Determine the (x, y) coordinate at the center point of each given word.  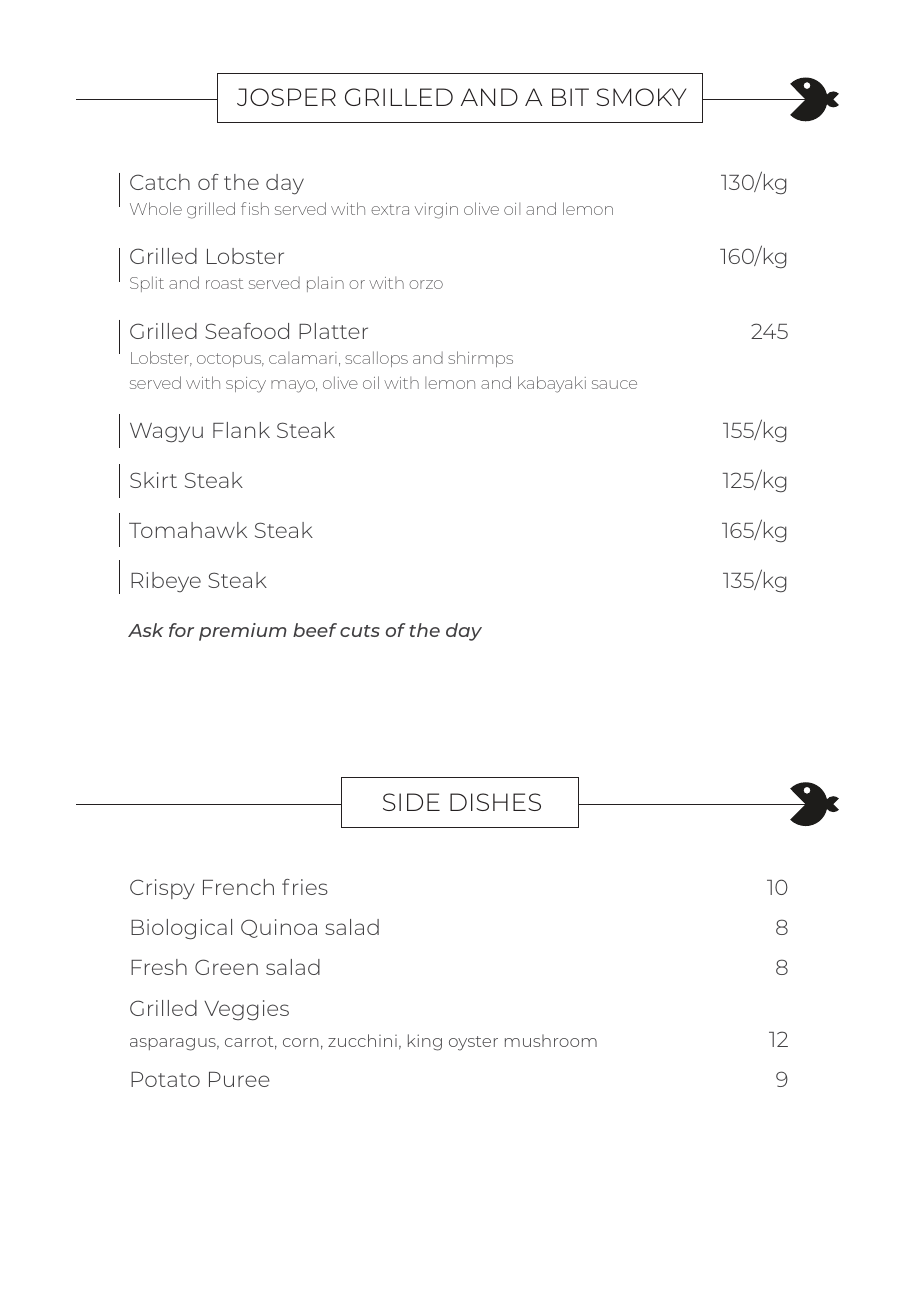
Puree (239, 1079)
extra (390, 209)
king (425, 1042)
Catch (160, 182)
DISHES (495, 802)
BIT (570, 97)
